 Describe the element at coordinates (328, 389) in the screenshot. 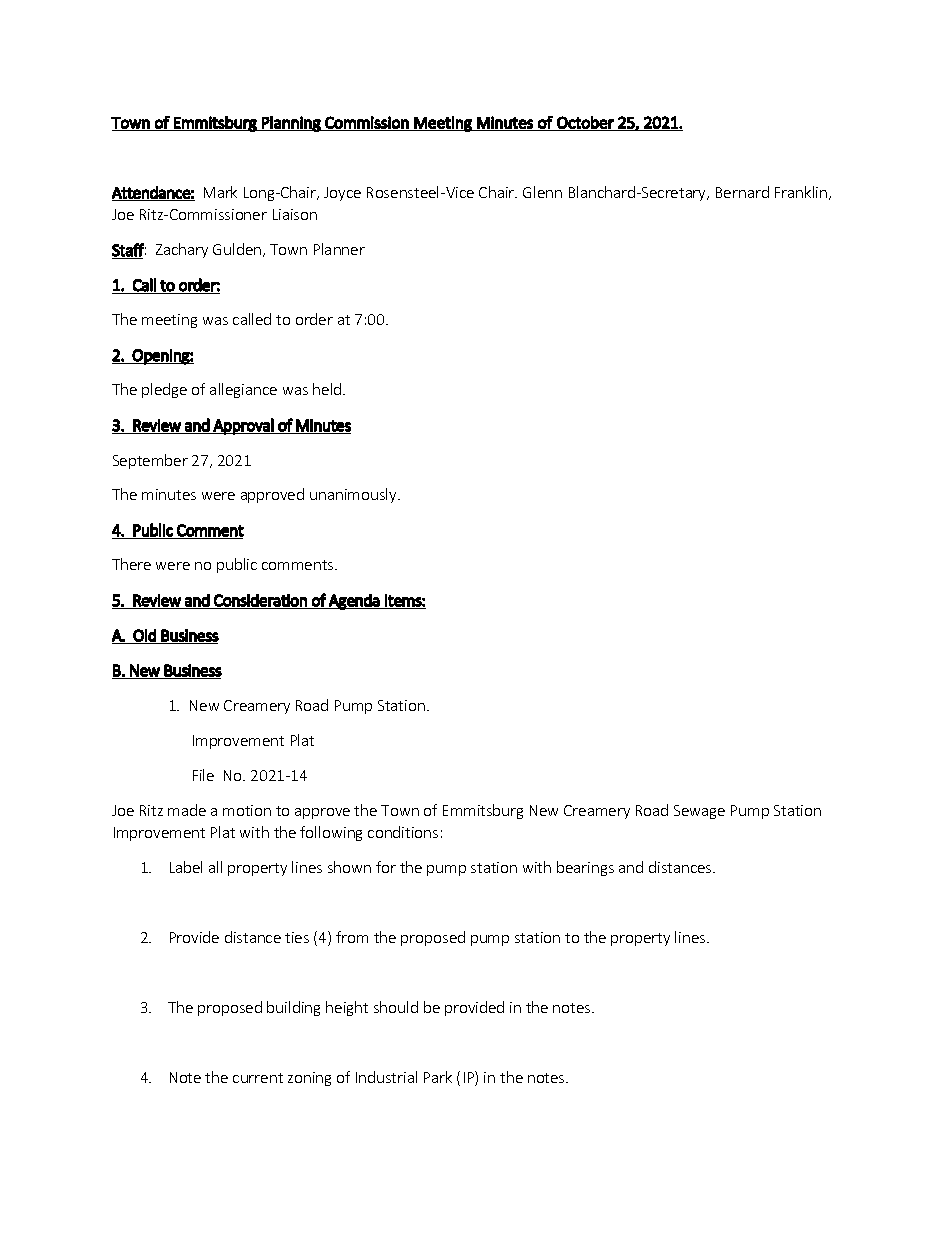

I see `held` at that location.
